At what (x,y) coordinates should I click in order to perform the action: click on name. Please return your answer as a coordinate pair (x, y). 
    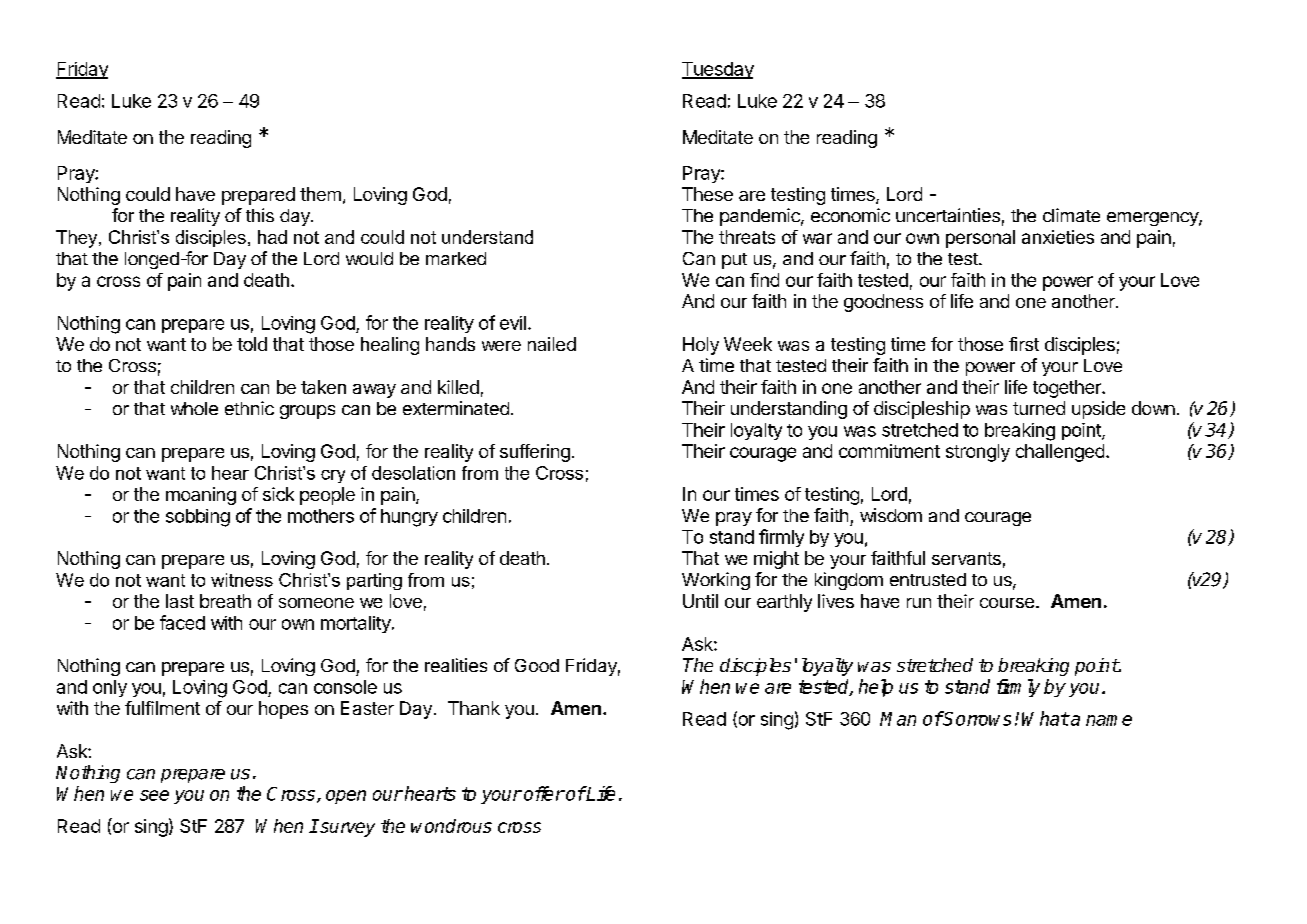
    Looking at the image, I should click on (1109, 720).
